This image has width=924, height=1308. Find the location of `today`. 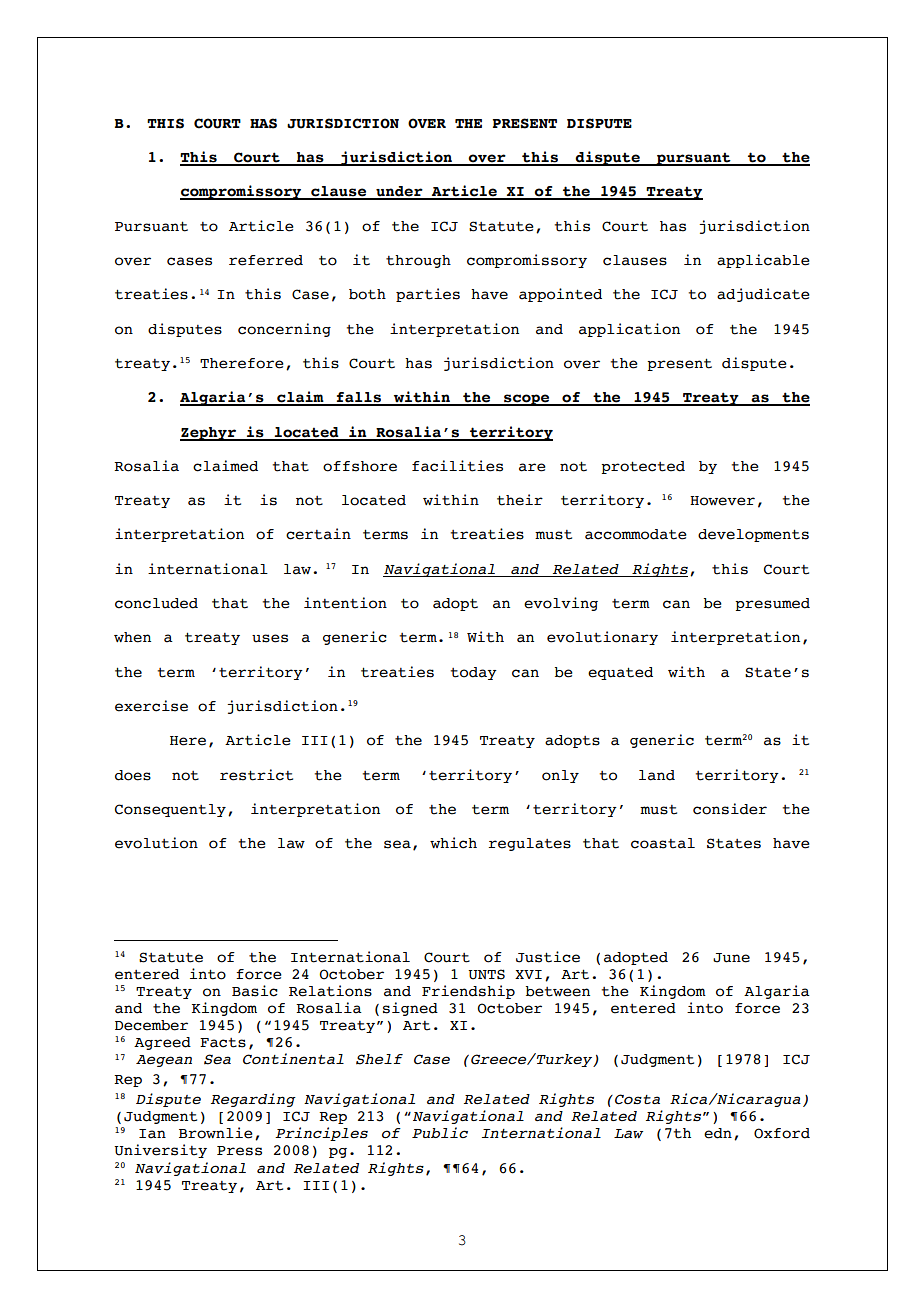

today is located at coordinates (474, 673).
